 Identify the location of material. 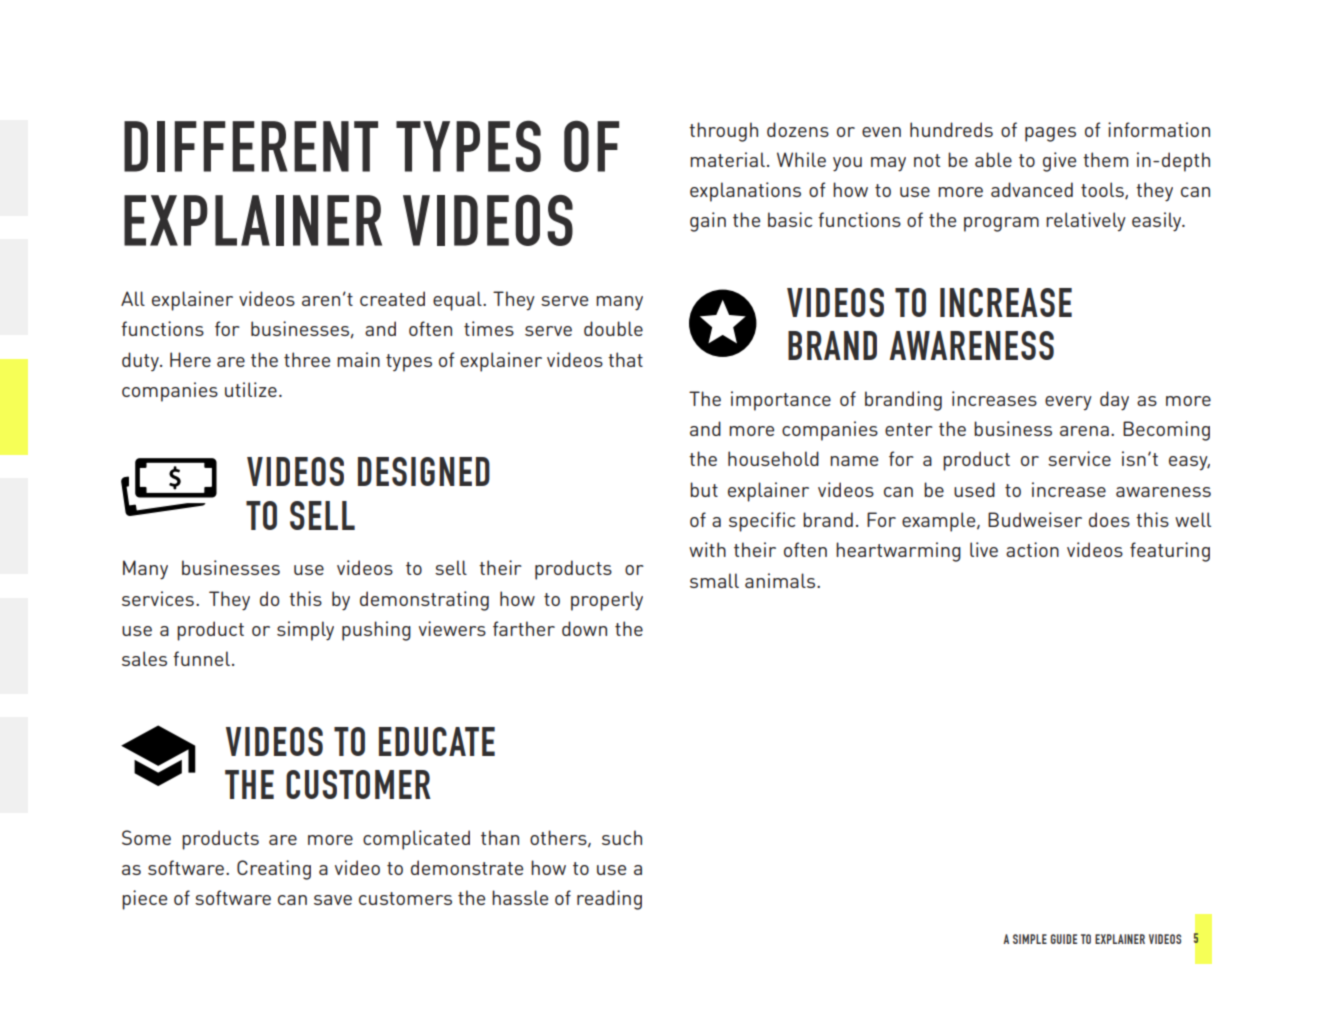
(727, 159).
